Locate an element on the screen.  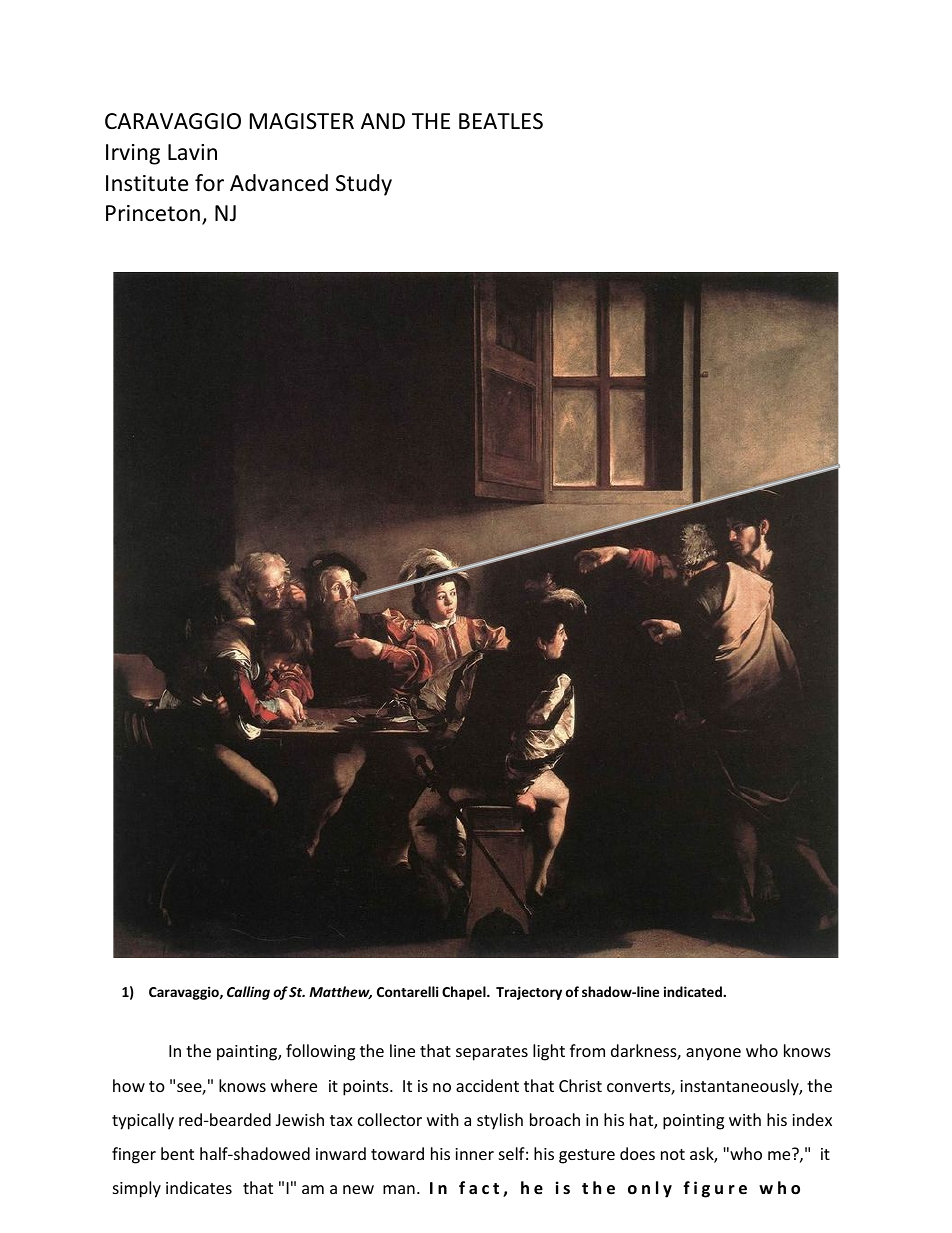
Princeton is located at coordinates (153, 213).
